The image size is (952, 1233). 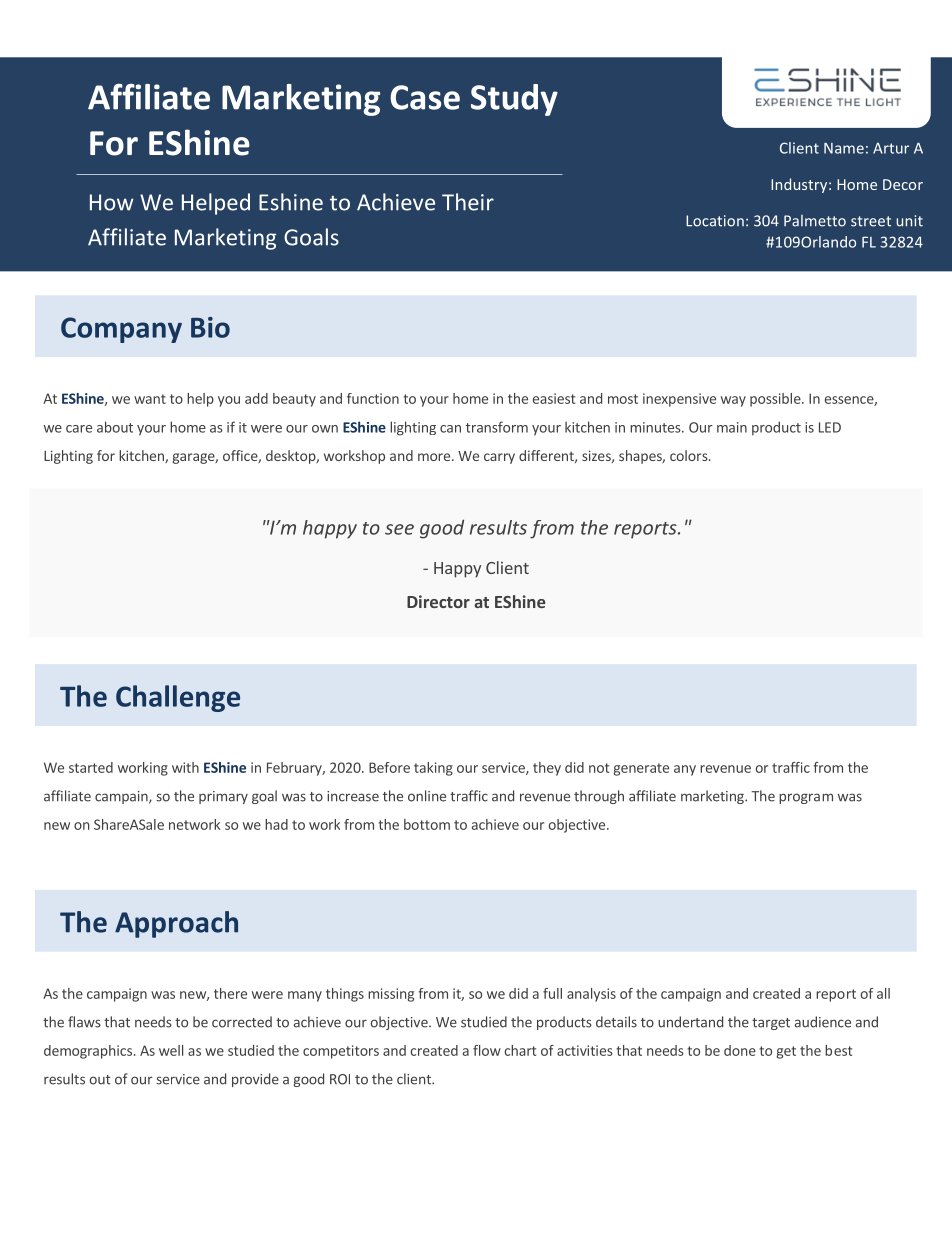 I want to click on colors, so click(x=690, y=455).
